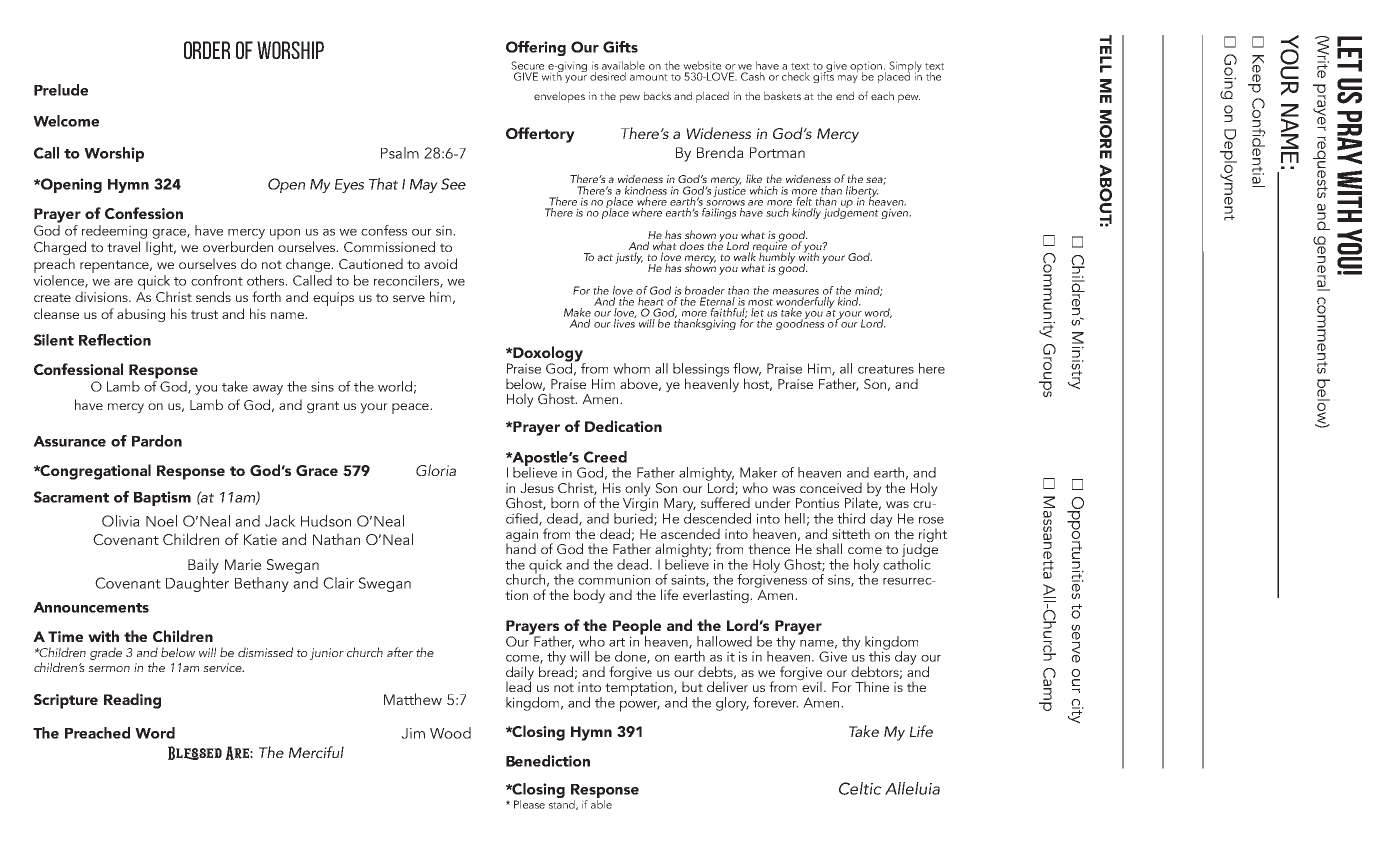 The width and height of the screenshot is (1400, 850). I want to click on peace, so click(411, 408).
